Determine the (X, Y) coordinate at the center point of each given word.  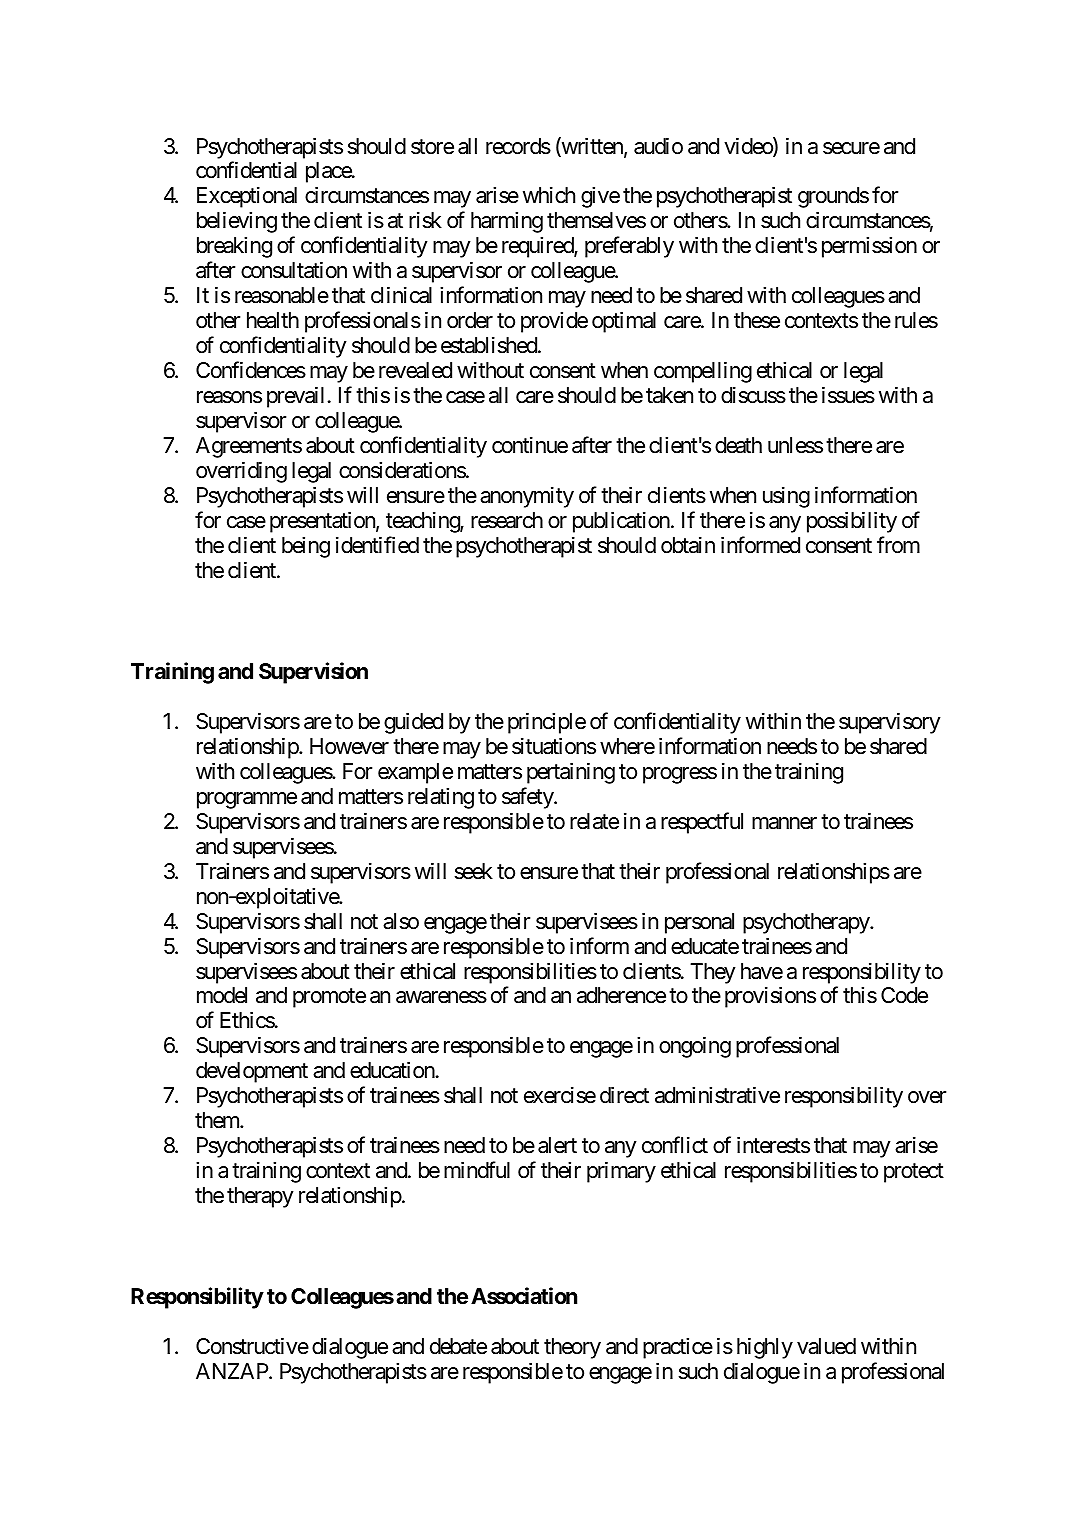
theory (572, 1348)
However (349, 746)
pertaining (571, 773)
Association (524, 1296)
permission (869, 247)
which (549, 195)
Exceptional (247, 197)
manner (784, 823)
